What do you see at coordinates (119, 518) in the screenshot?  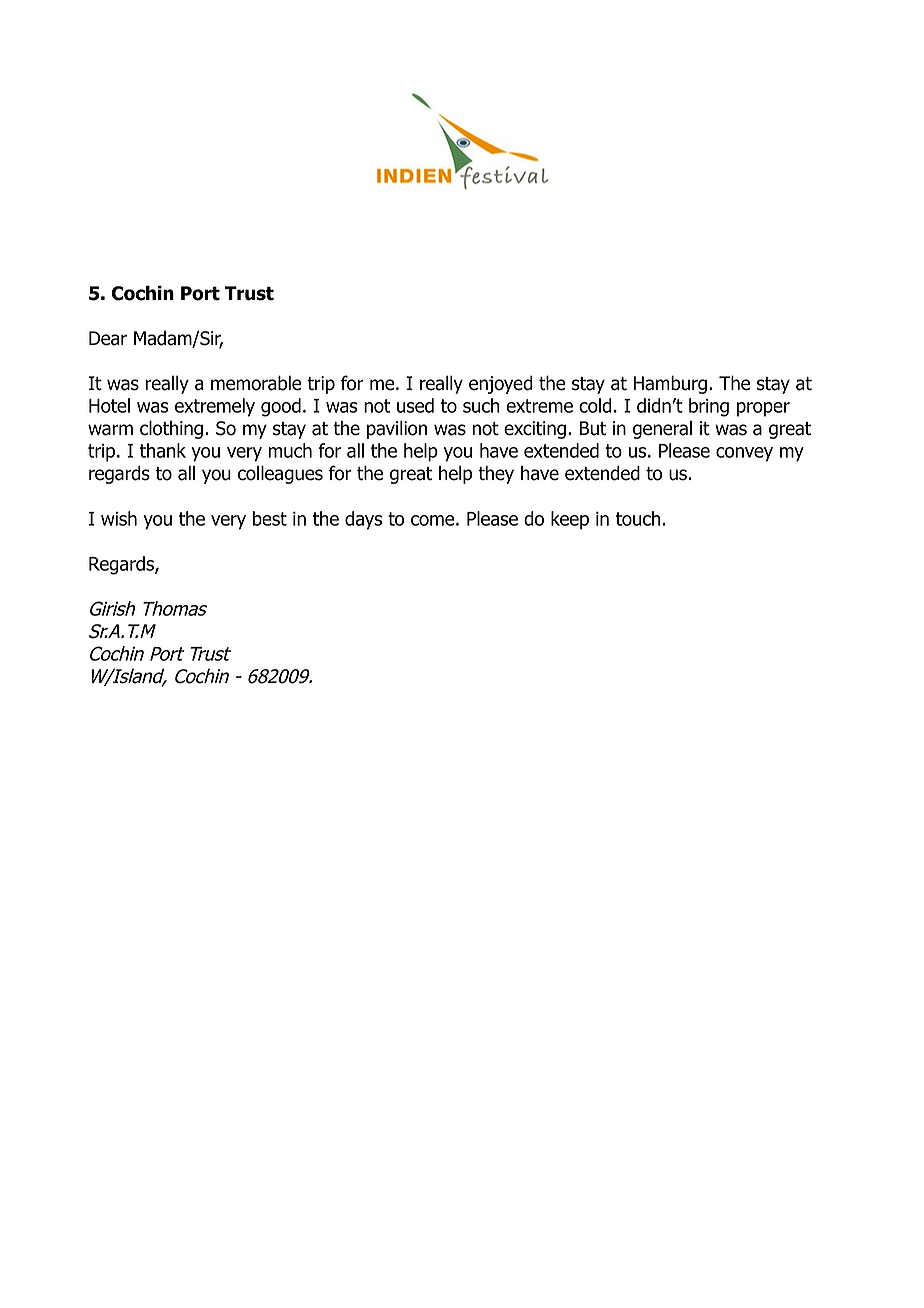 I see `wish` at bounding box center [119, 518].
